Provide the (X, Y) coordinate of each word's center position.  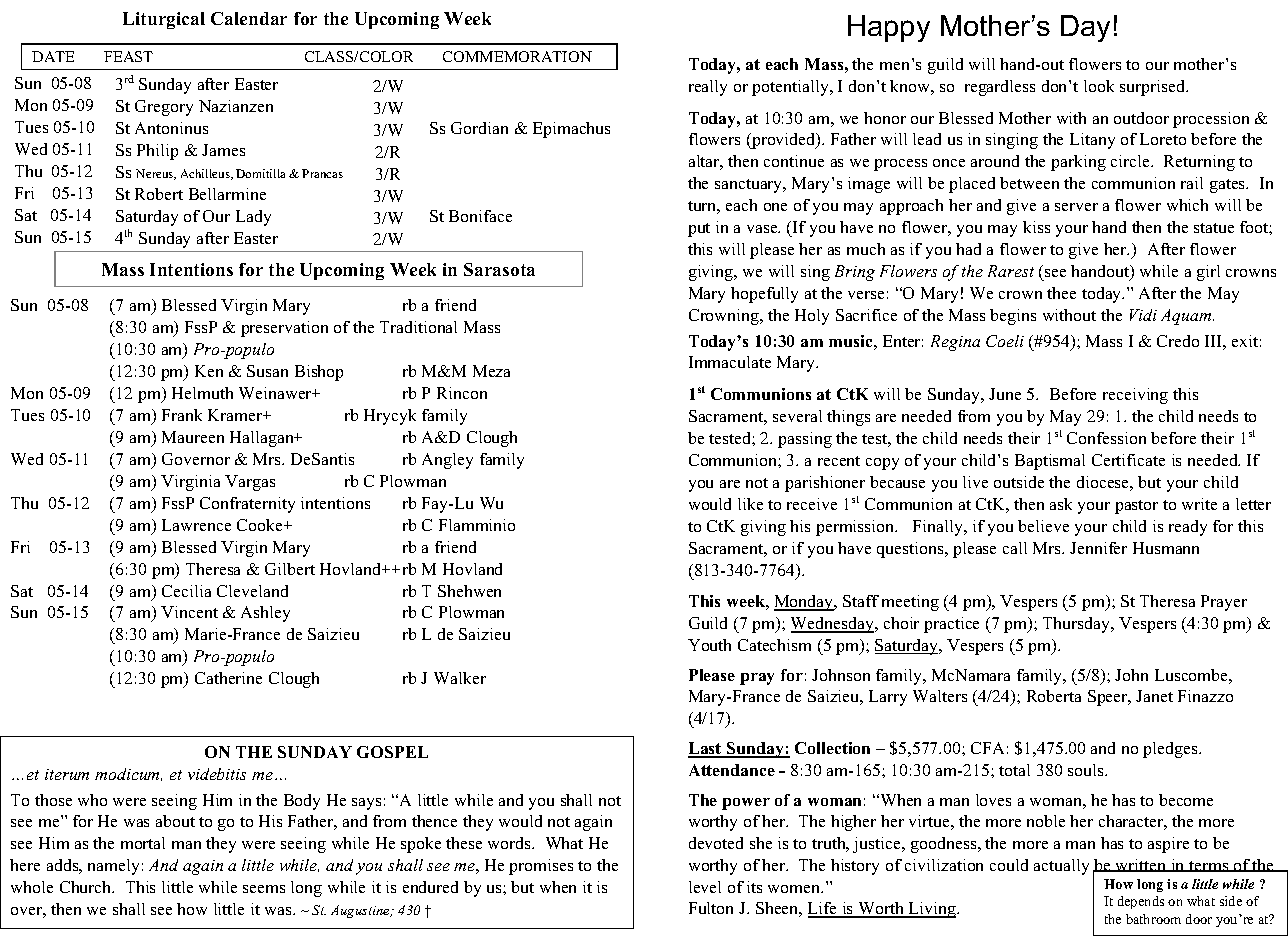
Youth (709, 645)
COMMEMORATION (517, 56)
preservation (284, 329)
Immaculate (730, 362)
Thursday (1078, 625)
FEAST (128, 56)
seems (264, 889)
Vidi (1143, 315)
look (1099, 86)
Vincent (189, 612)
